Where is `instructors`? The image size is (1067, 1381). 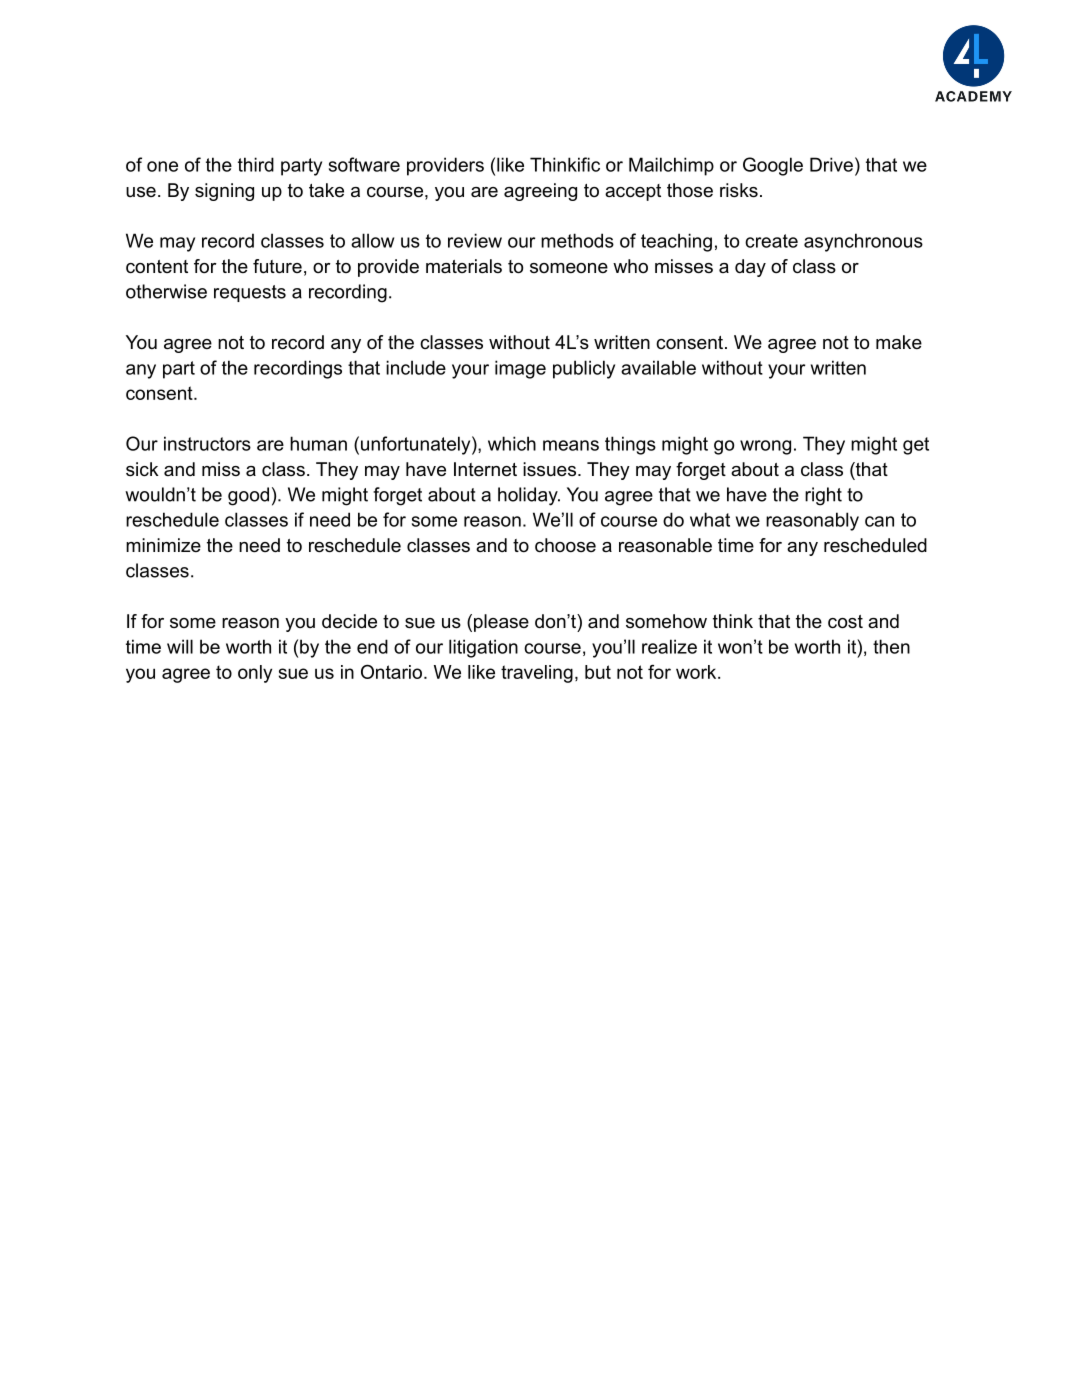 instructors is located at coordinates (207, 443).
